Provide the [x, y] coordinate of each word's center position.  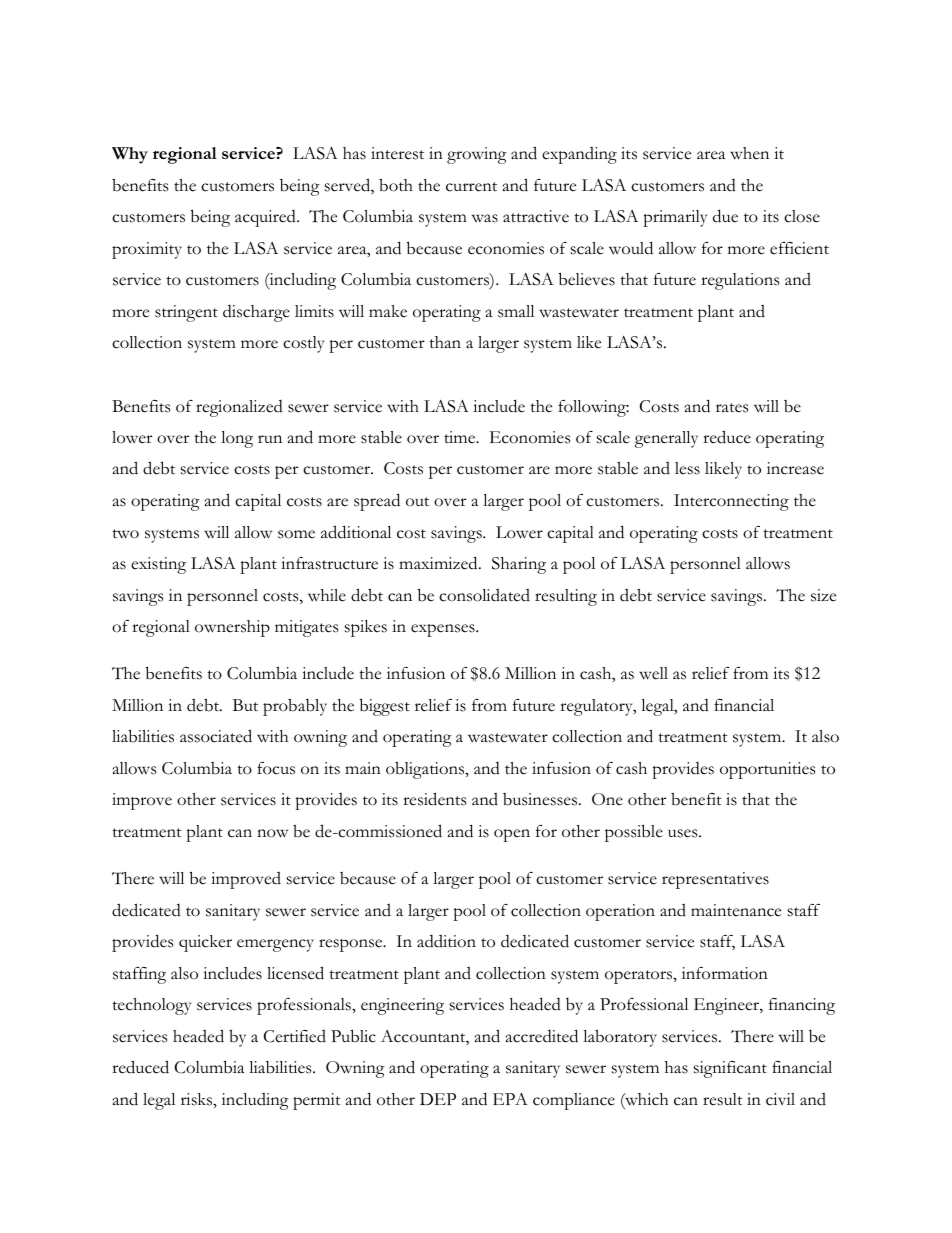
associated [216, 736]
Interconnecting [731, 502]
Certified [295, 1036]
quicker [205, 943]
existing [158, 565]
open [512, 835]
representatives [715, 880]
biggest [385, 707]
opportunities [767, 770]
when [749, 153]
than [445, 342]
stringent [186, 313]
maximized [439, 563]
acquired [266, 218]
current [471, 187]
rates [732, 408]
